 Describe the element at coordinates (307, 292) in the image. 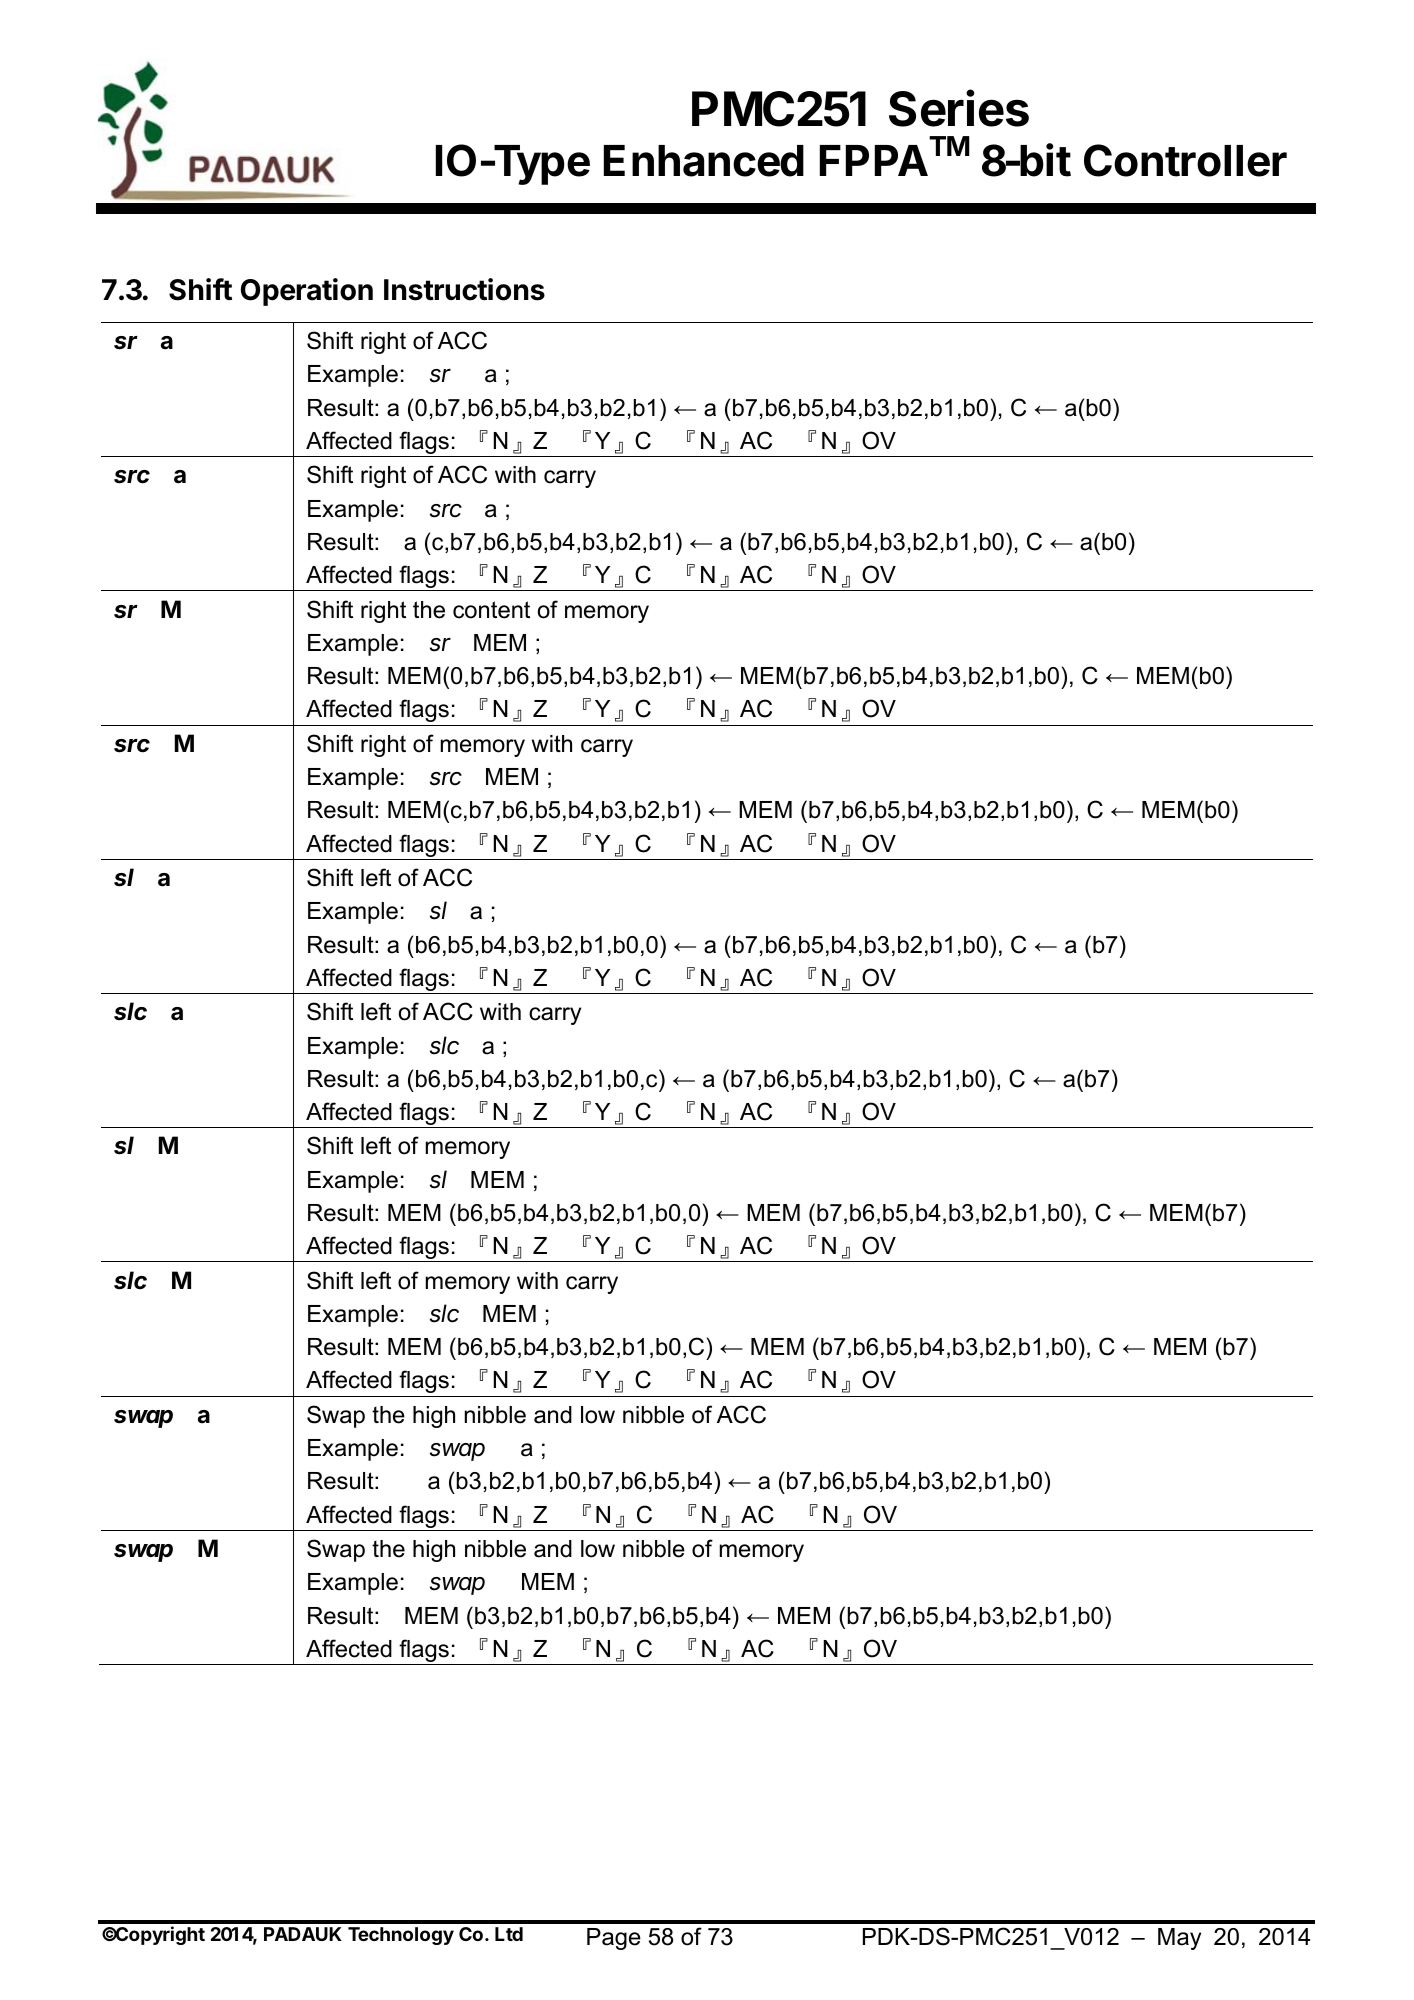

I see `Operation` at that location.
